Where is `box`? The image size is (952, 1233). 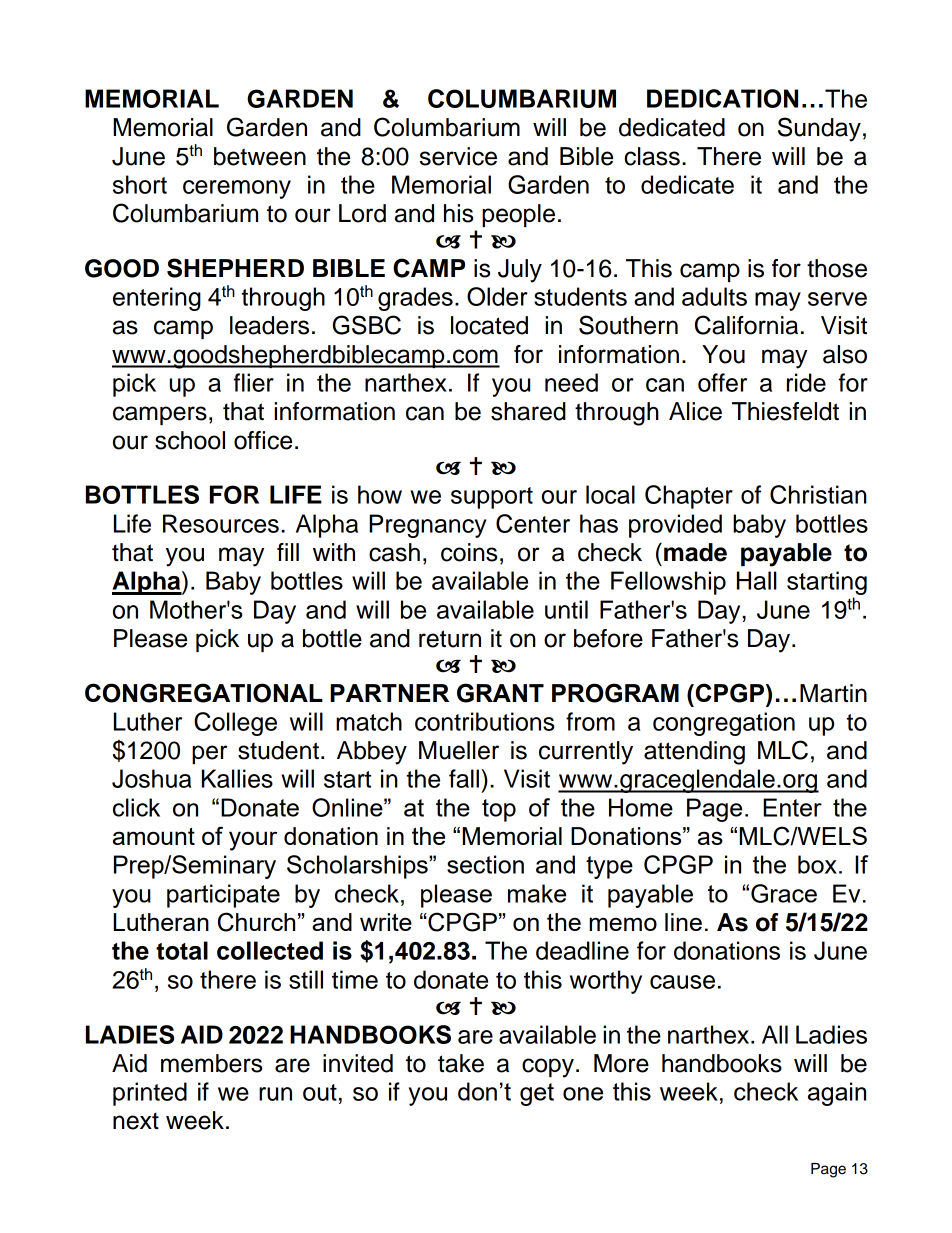 box is located at coordinates (817, 864).
